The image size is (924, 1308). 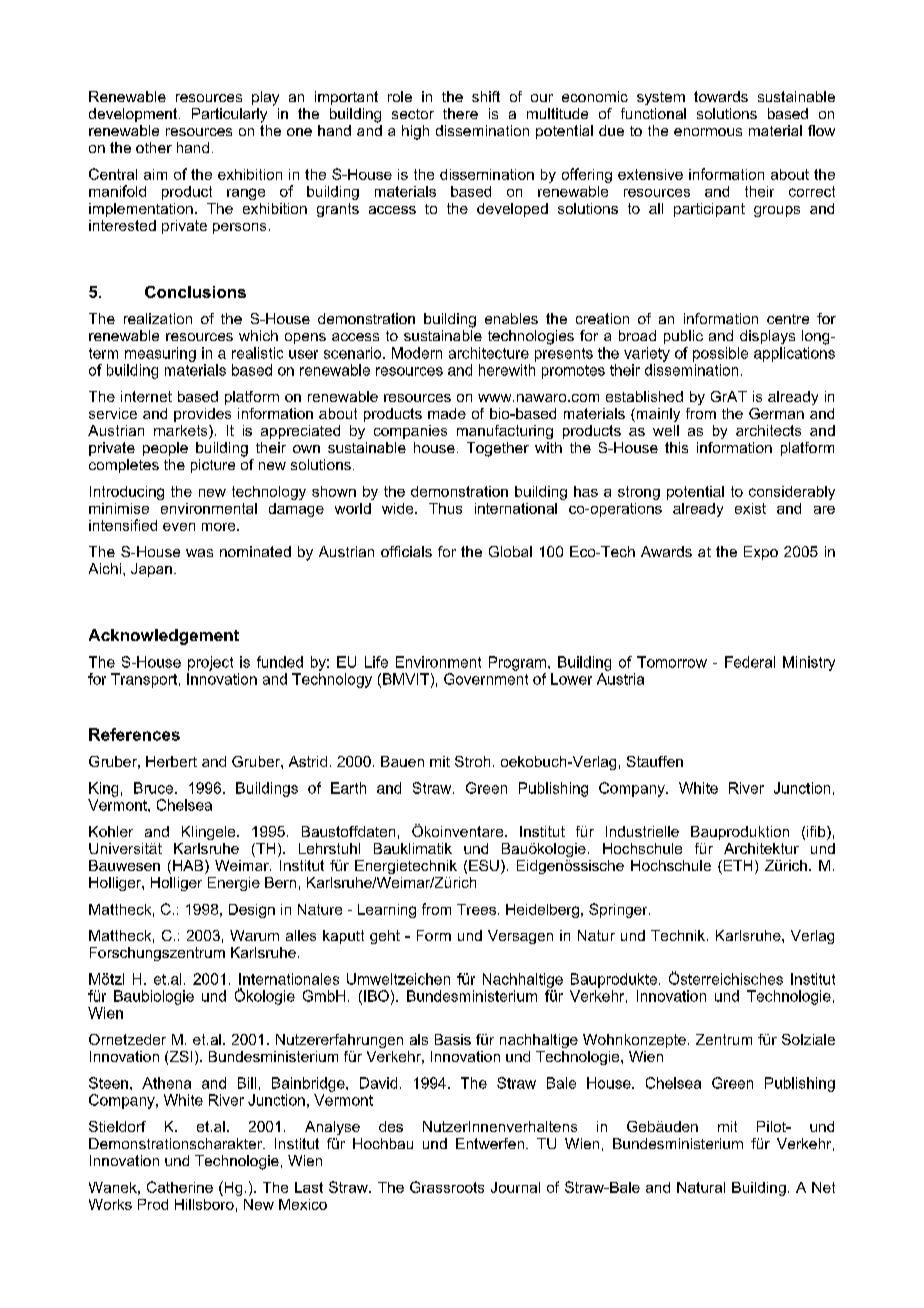 What do you see at coordinates (708, 132) in the screenshot?
I see `enormous` at bounding box center [708, 132].
